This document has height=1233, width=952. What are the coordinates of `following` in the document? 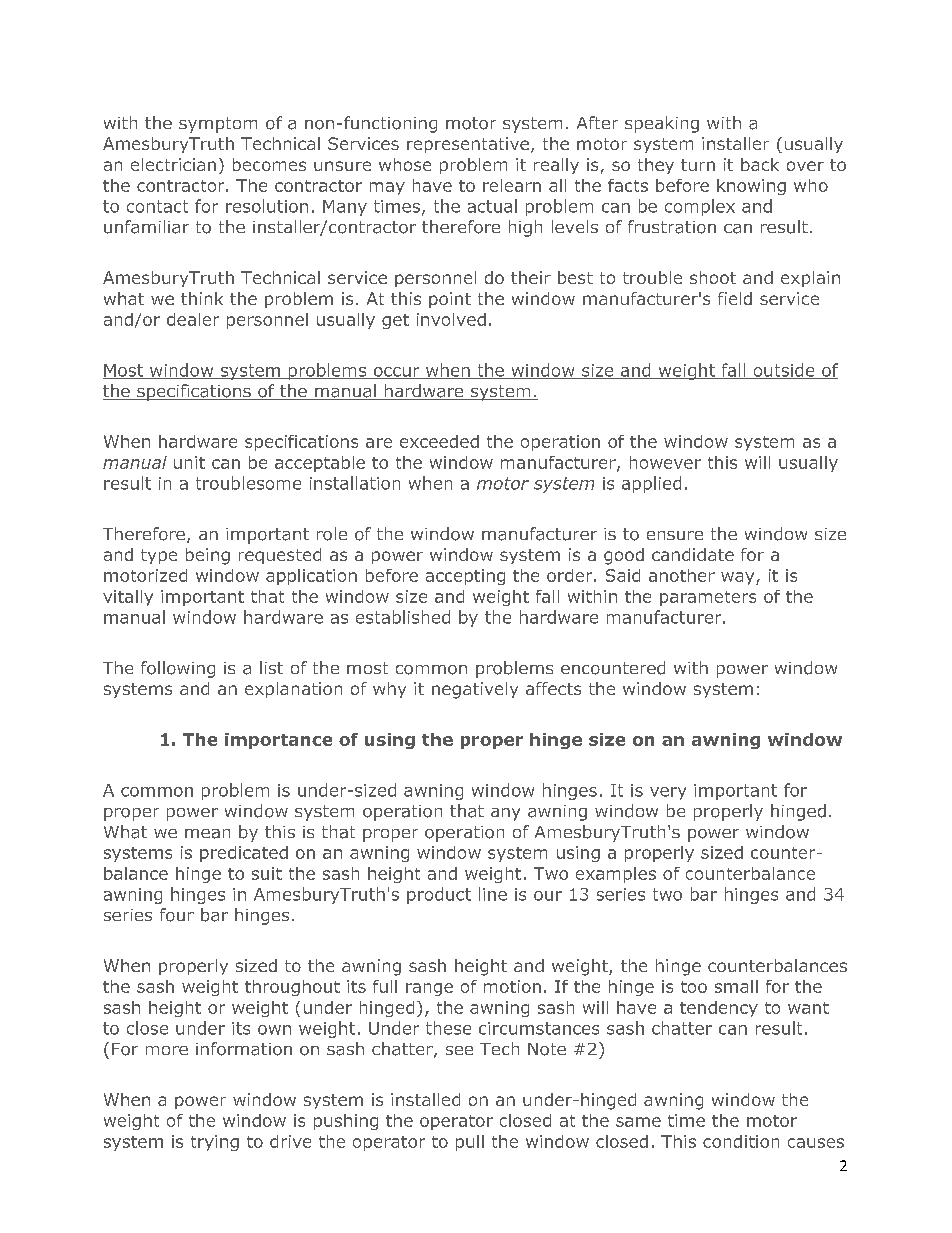 It's located at (178, 669).
